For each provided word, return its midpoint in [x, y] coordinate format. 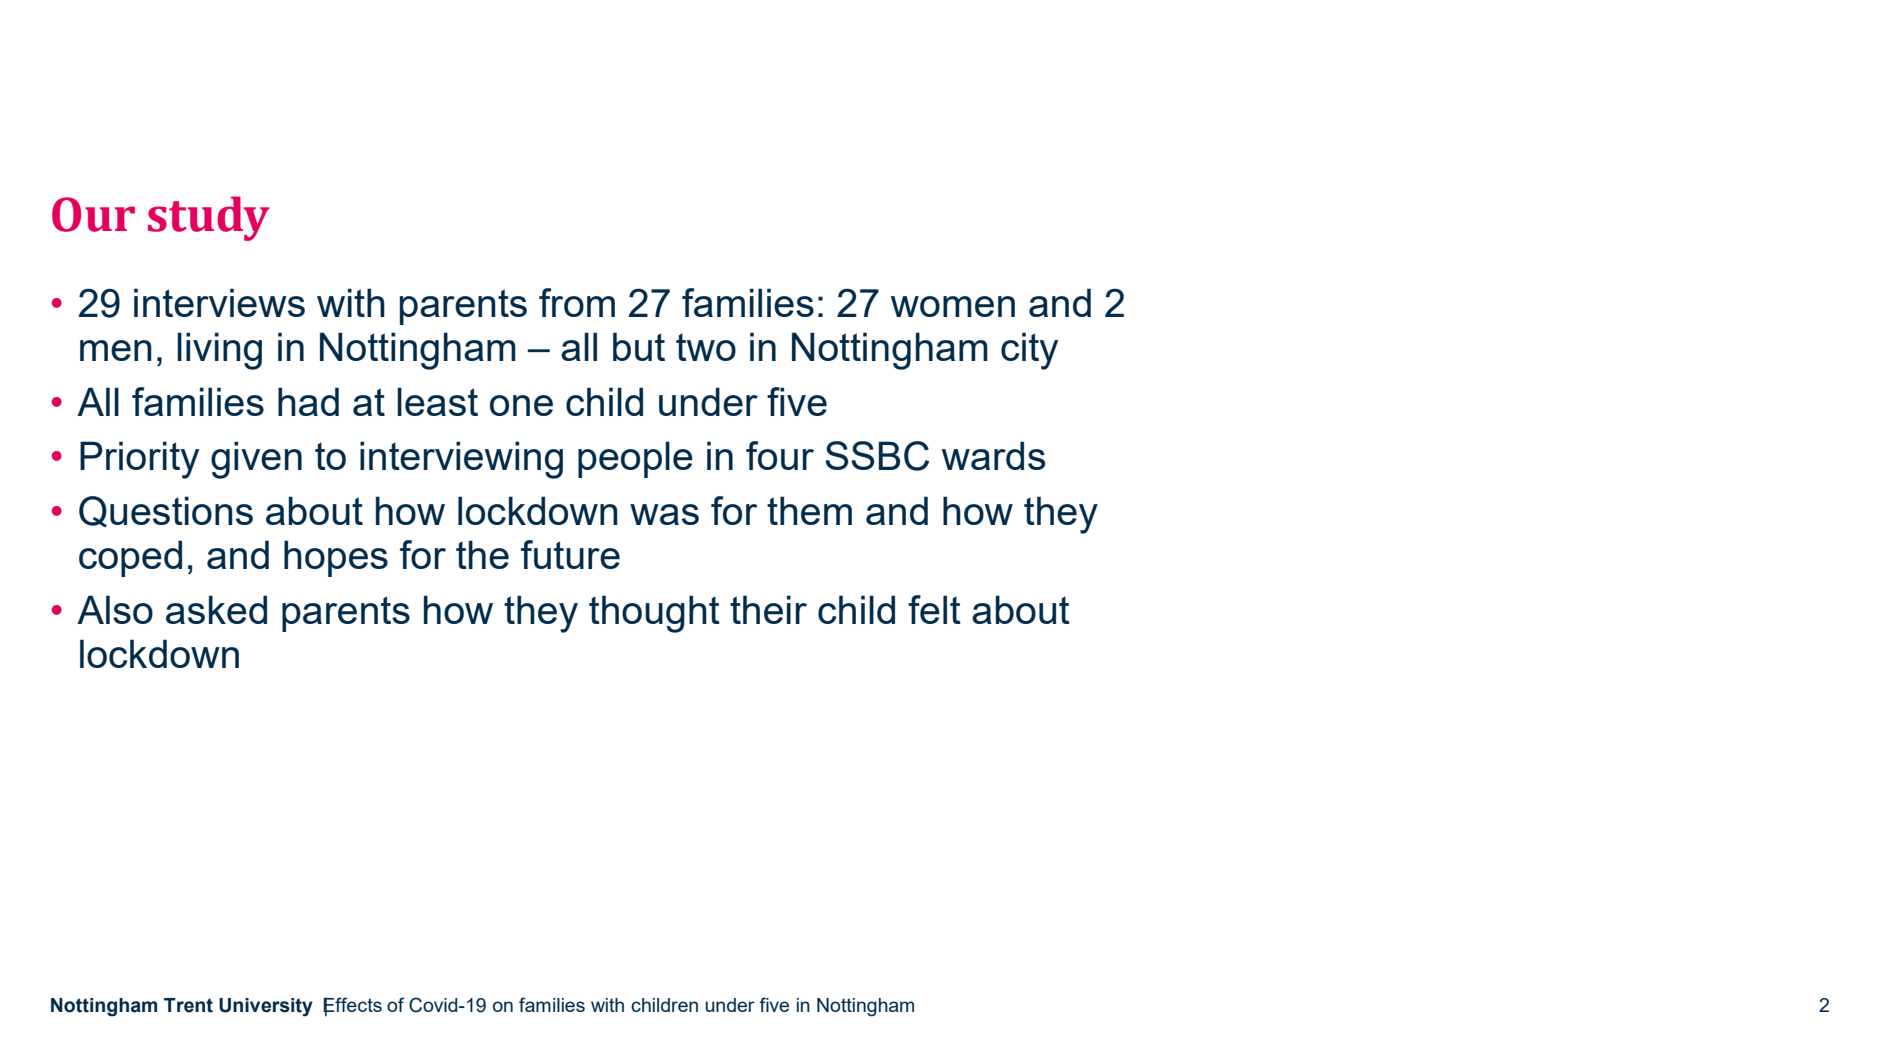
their [768, 609]
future [570, 554]
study [209, 218]
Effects [352, 1006]
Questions [166, 512]
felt [934, 609]
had [308, 401]
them [809, 510]
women [953, 306]
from [577, 302]
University [266, 1007]
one [521, 405]
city [1029, 351]
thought [654, 614]
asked [216, 609]
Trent [188, 1005]
